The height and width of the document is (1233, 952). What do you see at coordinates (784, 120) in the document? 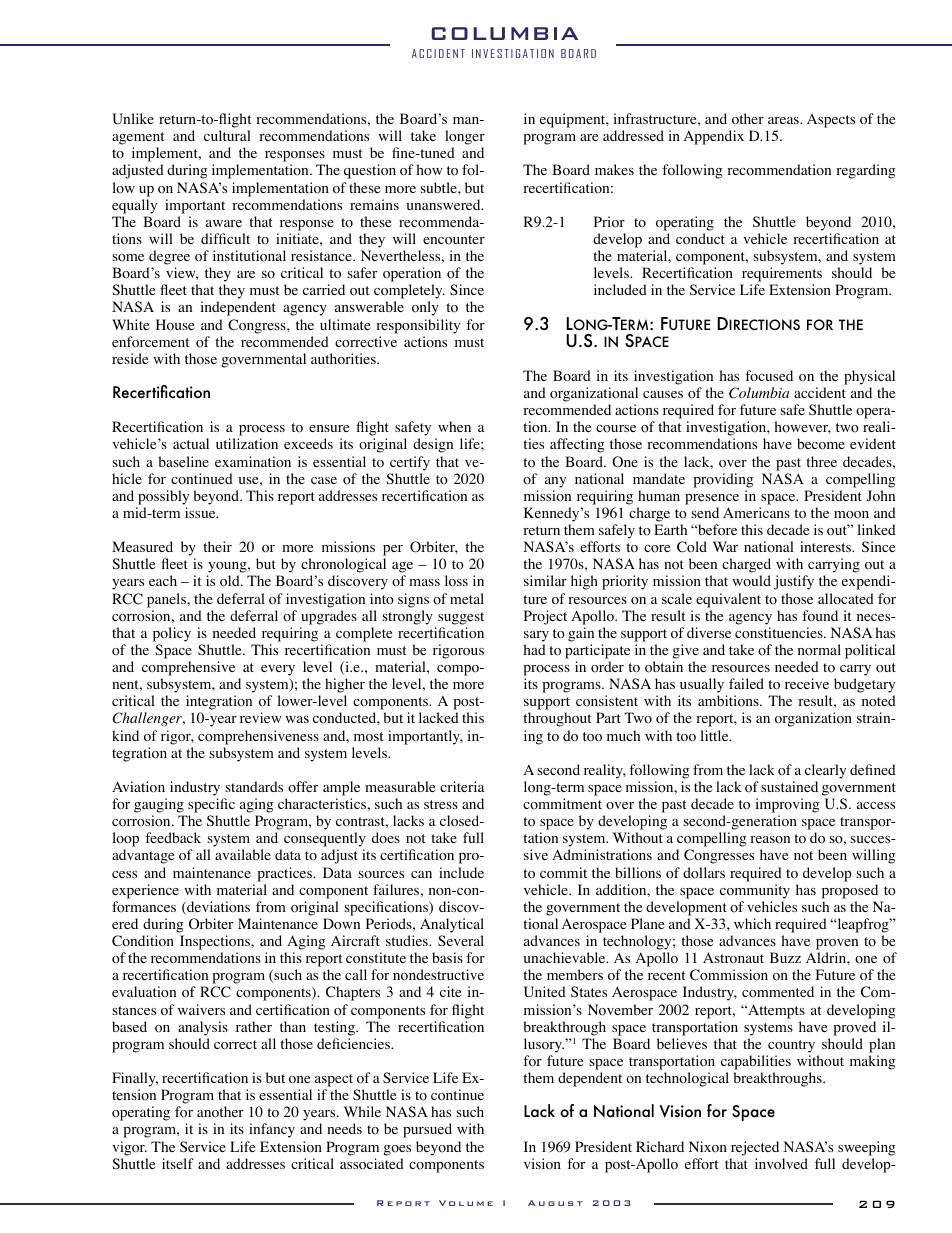
I see `areas` at bounding box center [784, 120].
